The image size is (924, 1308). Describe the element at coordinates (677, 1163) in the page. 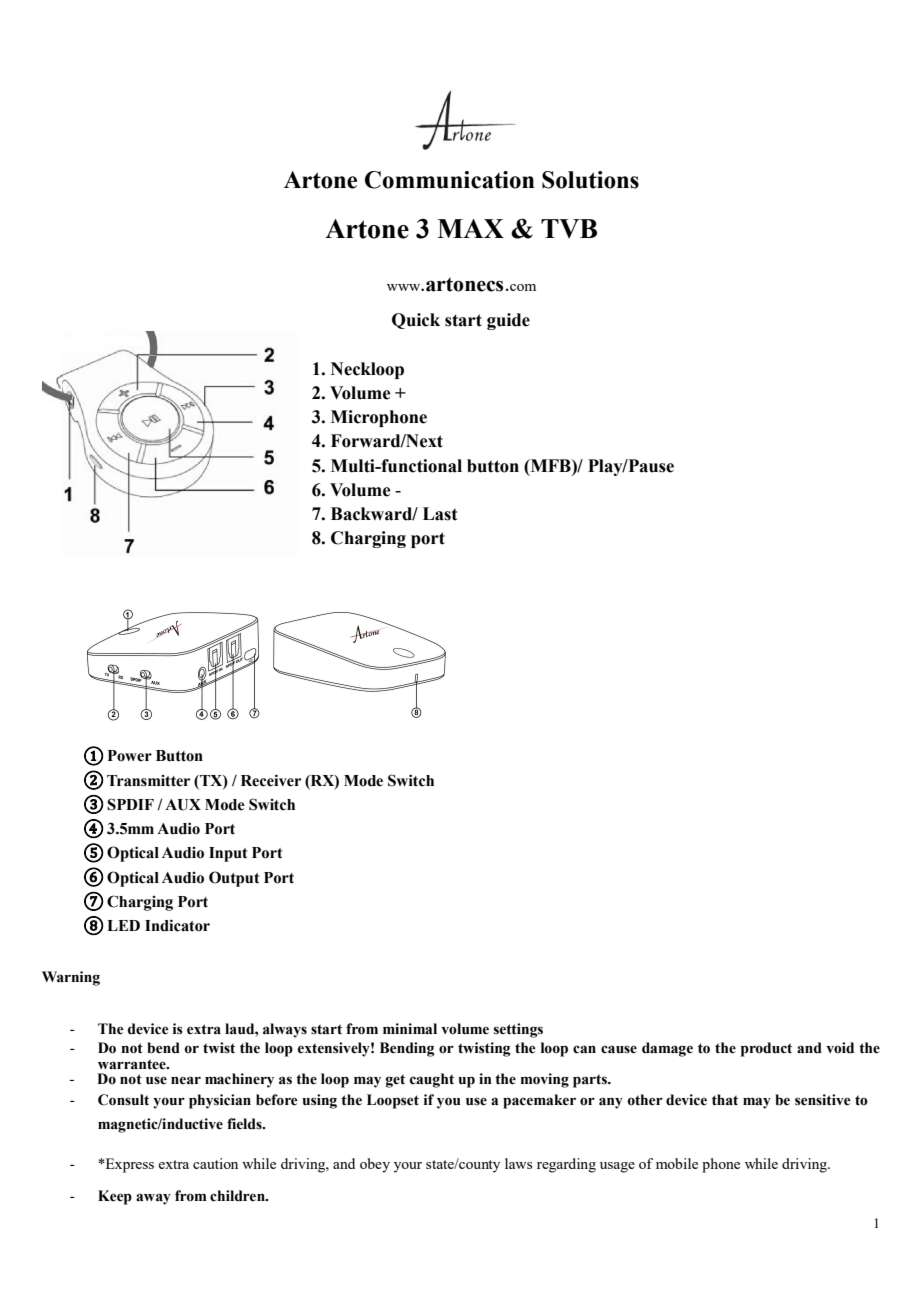

I see `mobile` at that location.
